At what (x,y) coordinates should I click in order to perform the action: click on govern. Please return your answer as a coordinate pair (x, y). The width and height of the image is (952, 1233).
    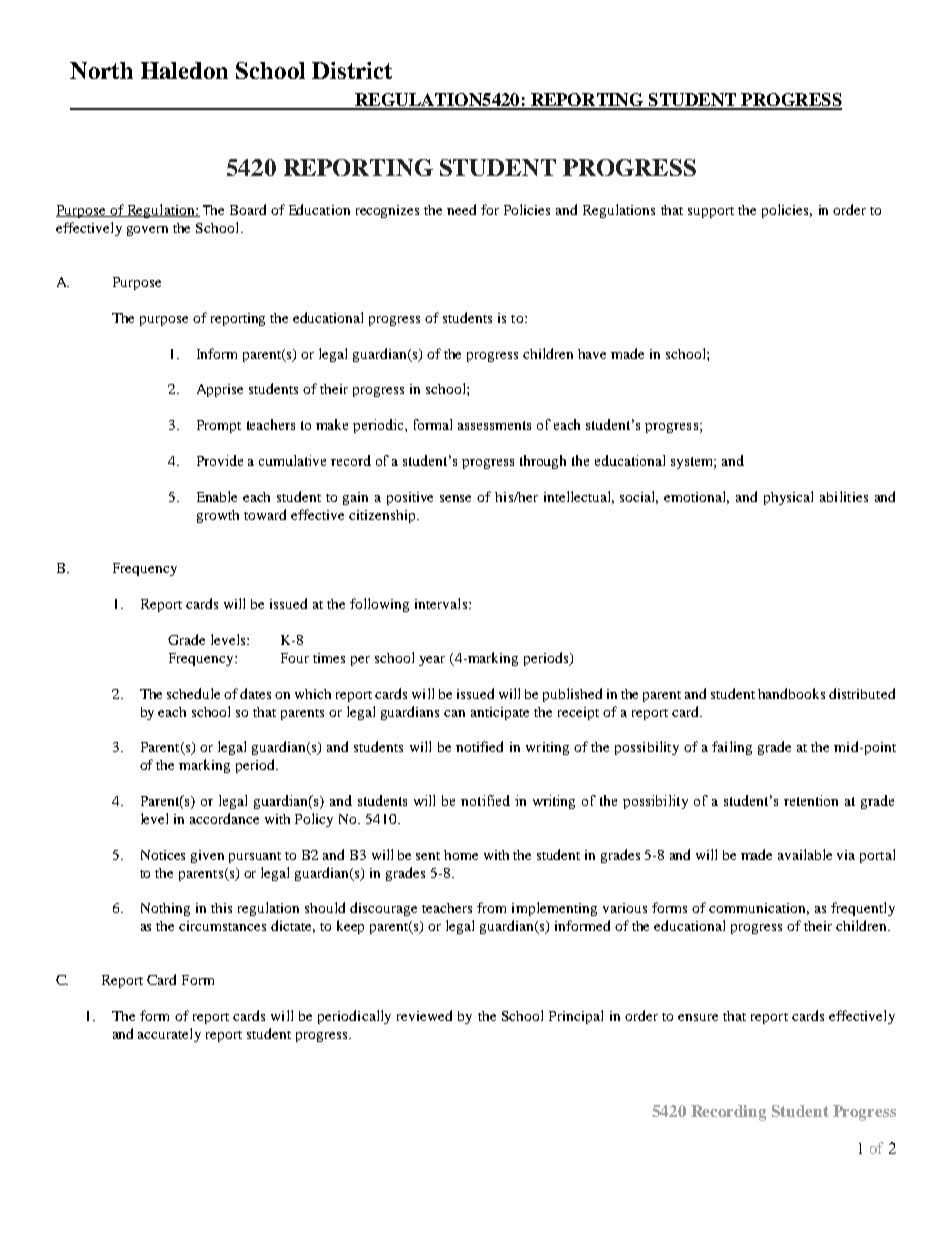
    Looking at the image, I should click on (147, 231).
